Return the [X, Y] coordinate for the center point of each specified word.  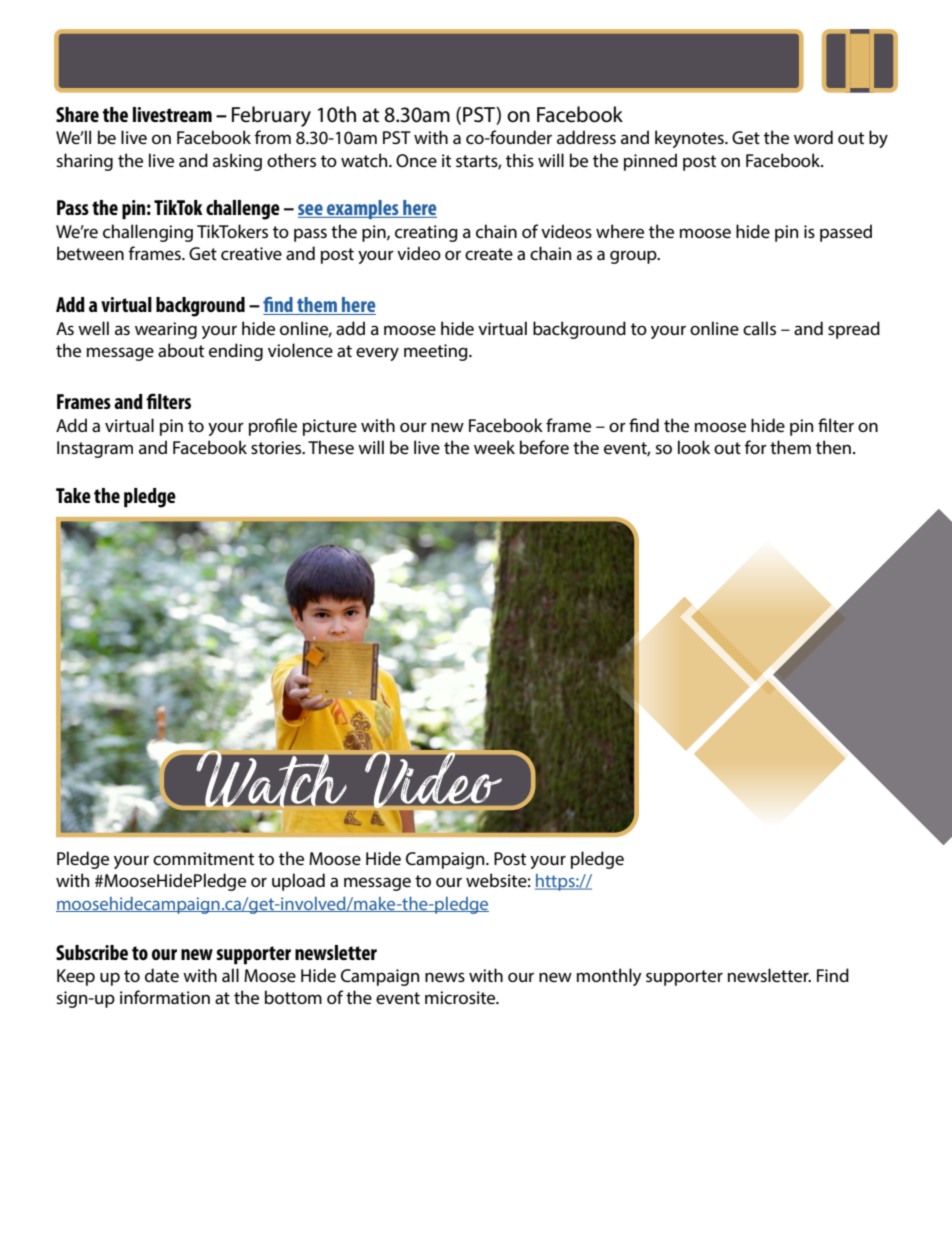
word [813, 137]
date [162, 975]
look [694, 447]
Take [73, 495]
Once [416, 161]
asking [237, 162]
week [494, 447]
